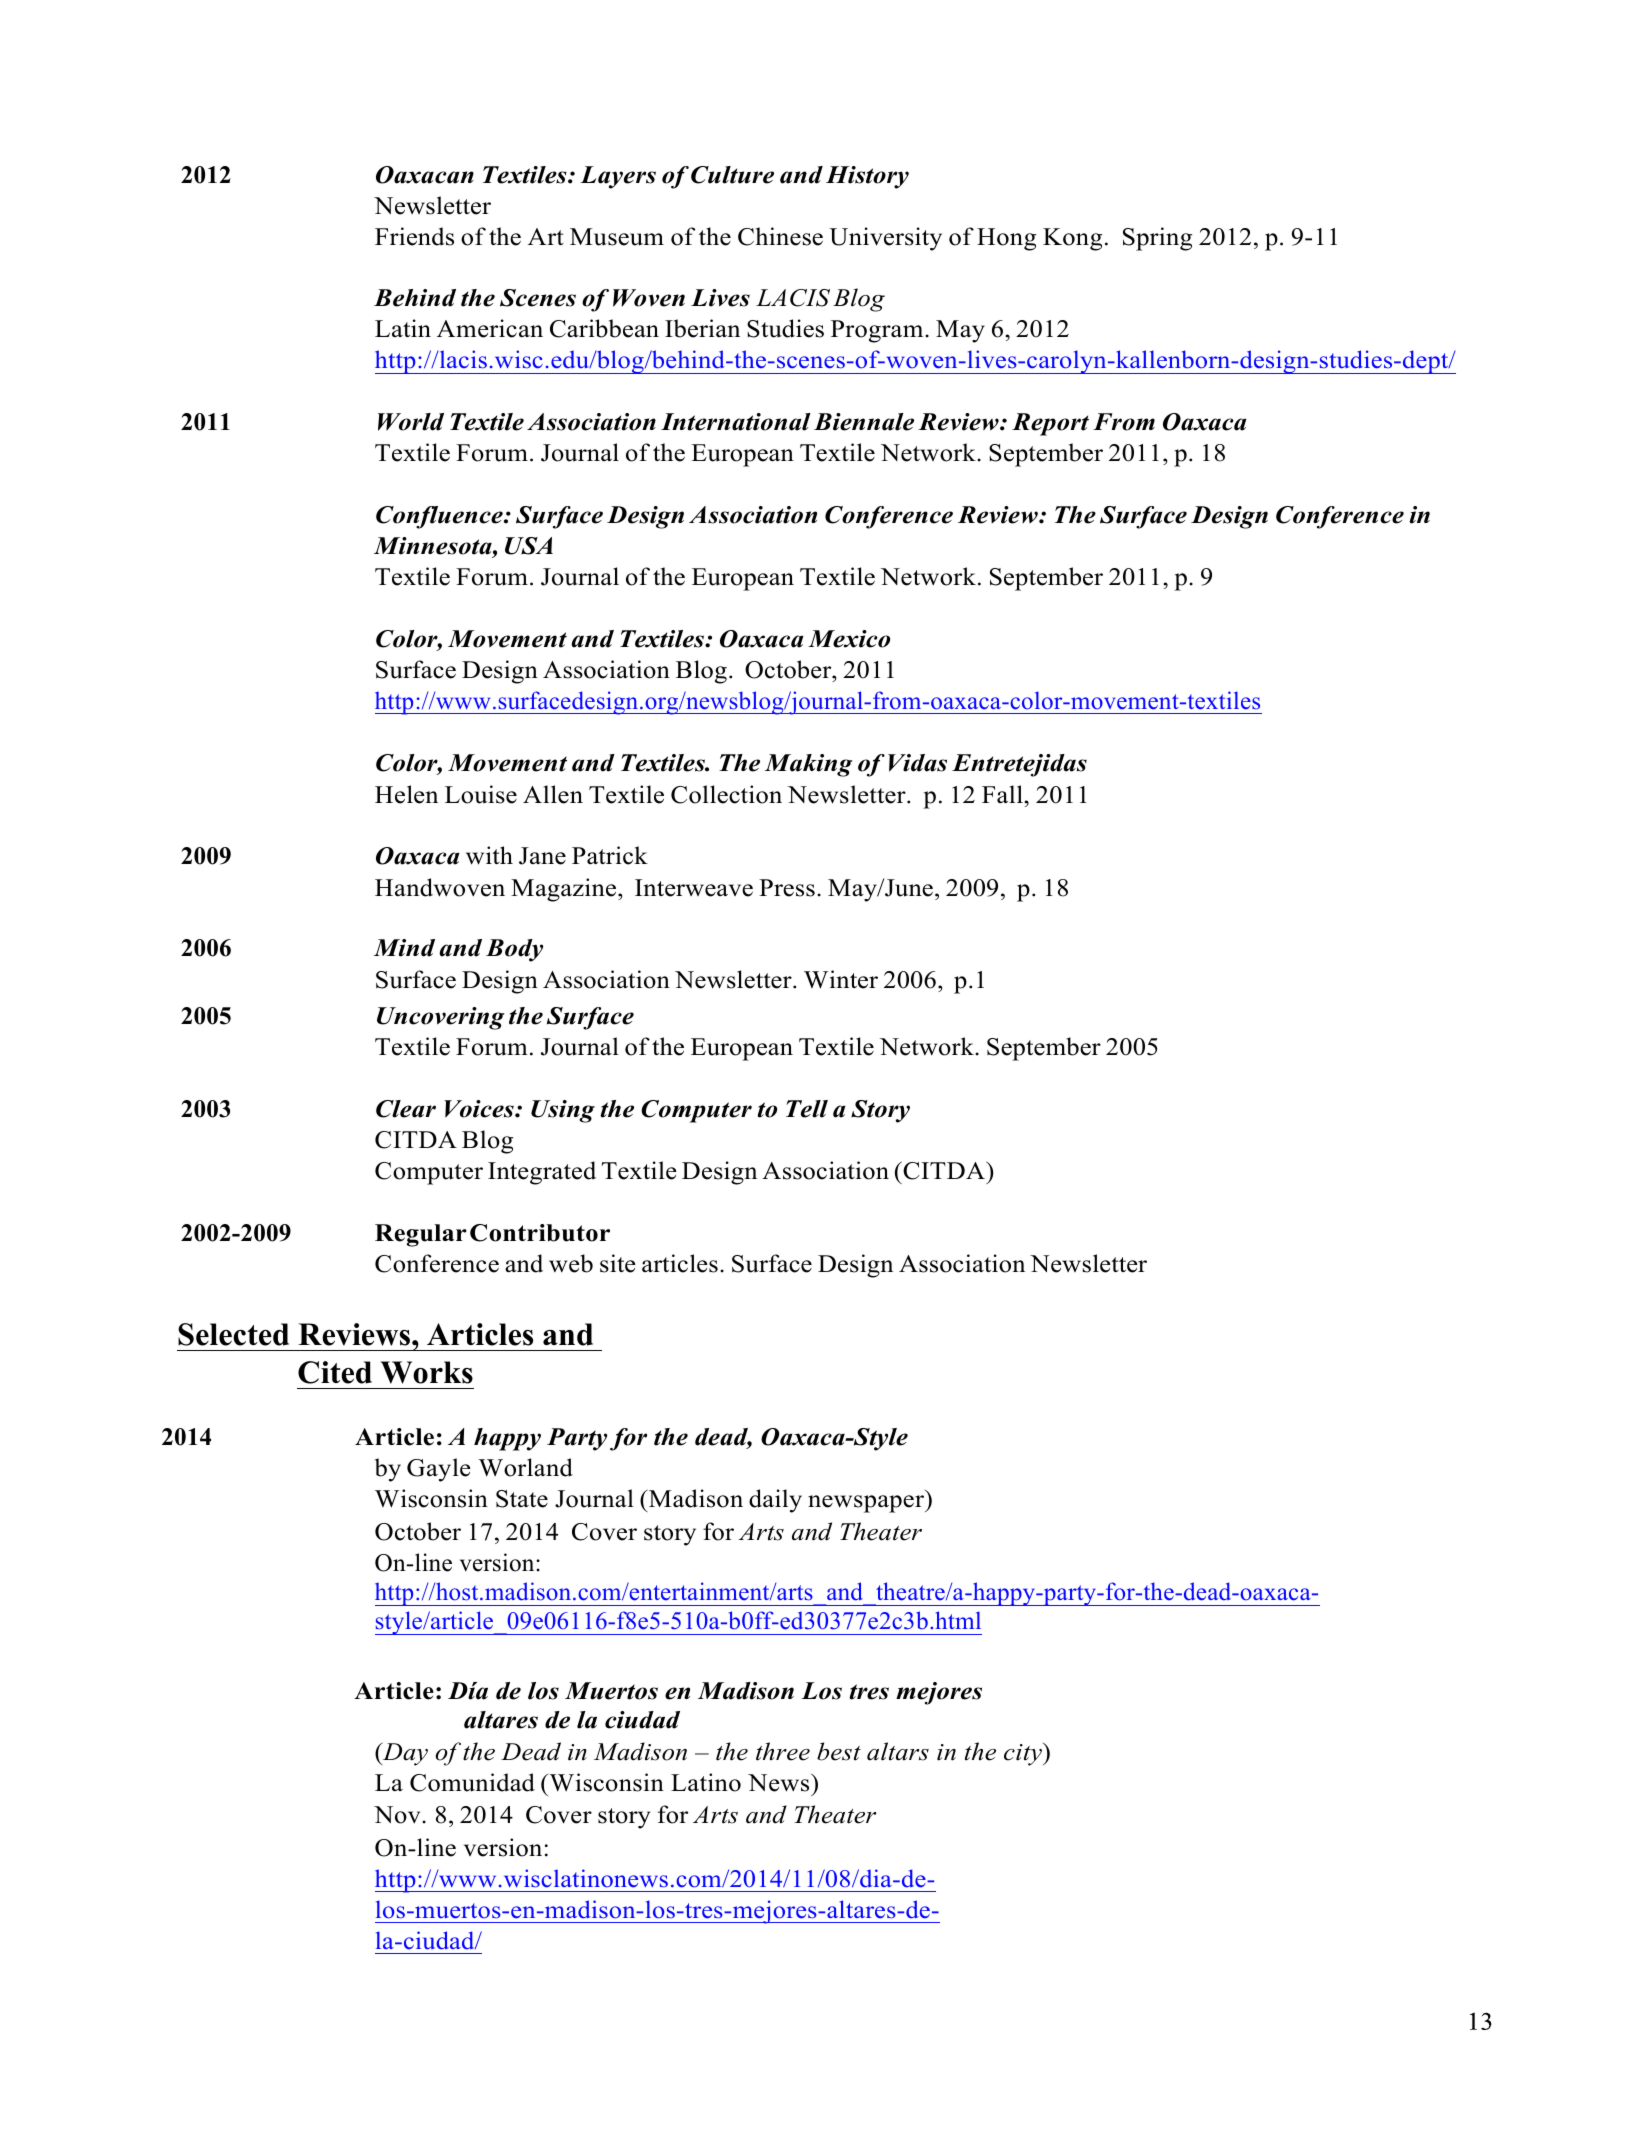  I want to click on three, so click(783, 1751).
